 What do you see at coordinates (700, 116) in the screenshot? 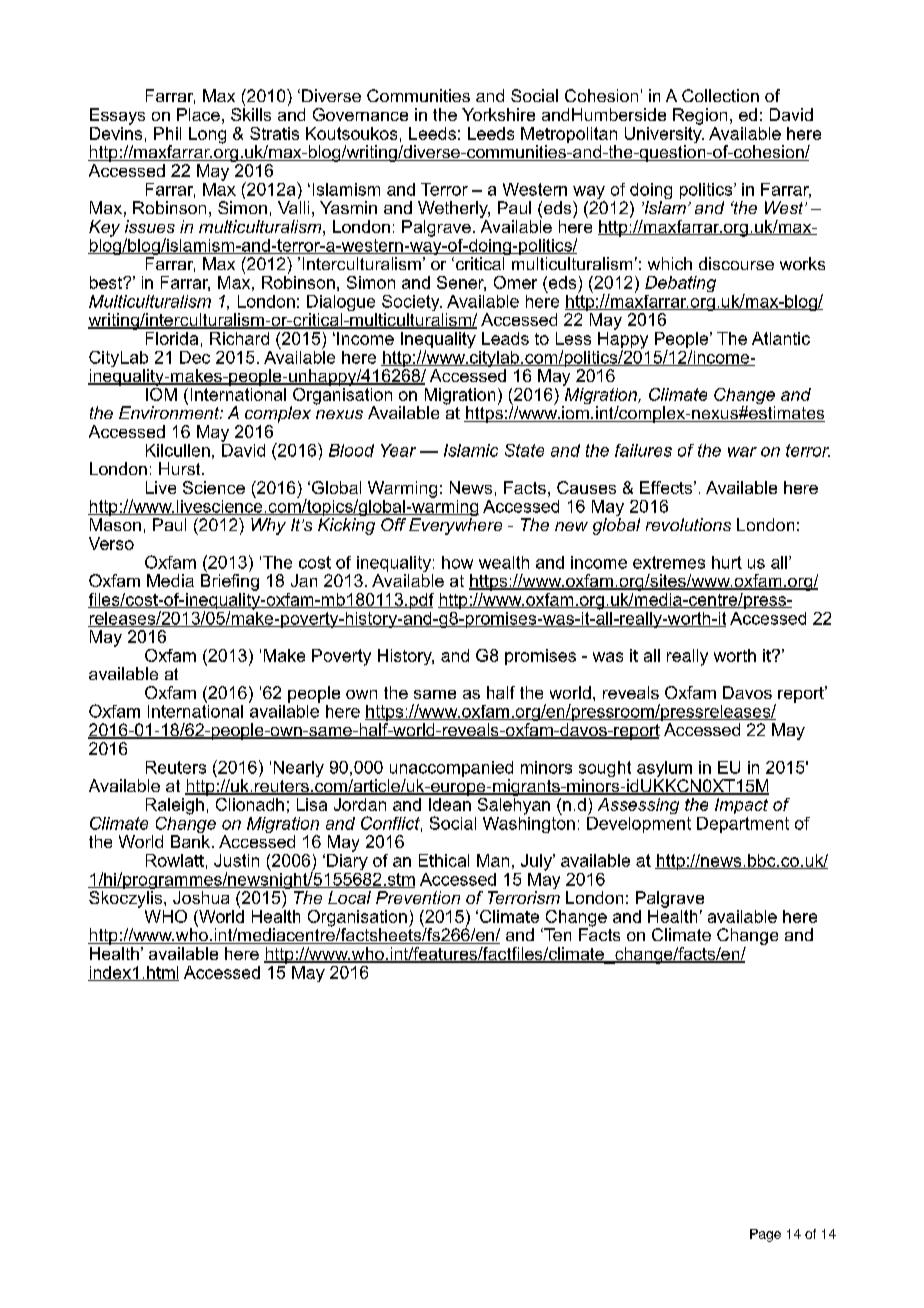
I see `Region` at bounding box center [700, 116].
